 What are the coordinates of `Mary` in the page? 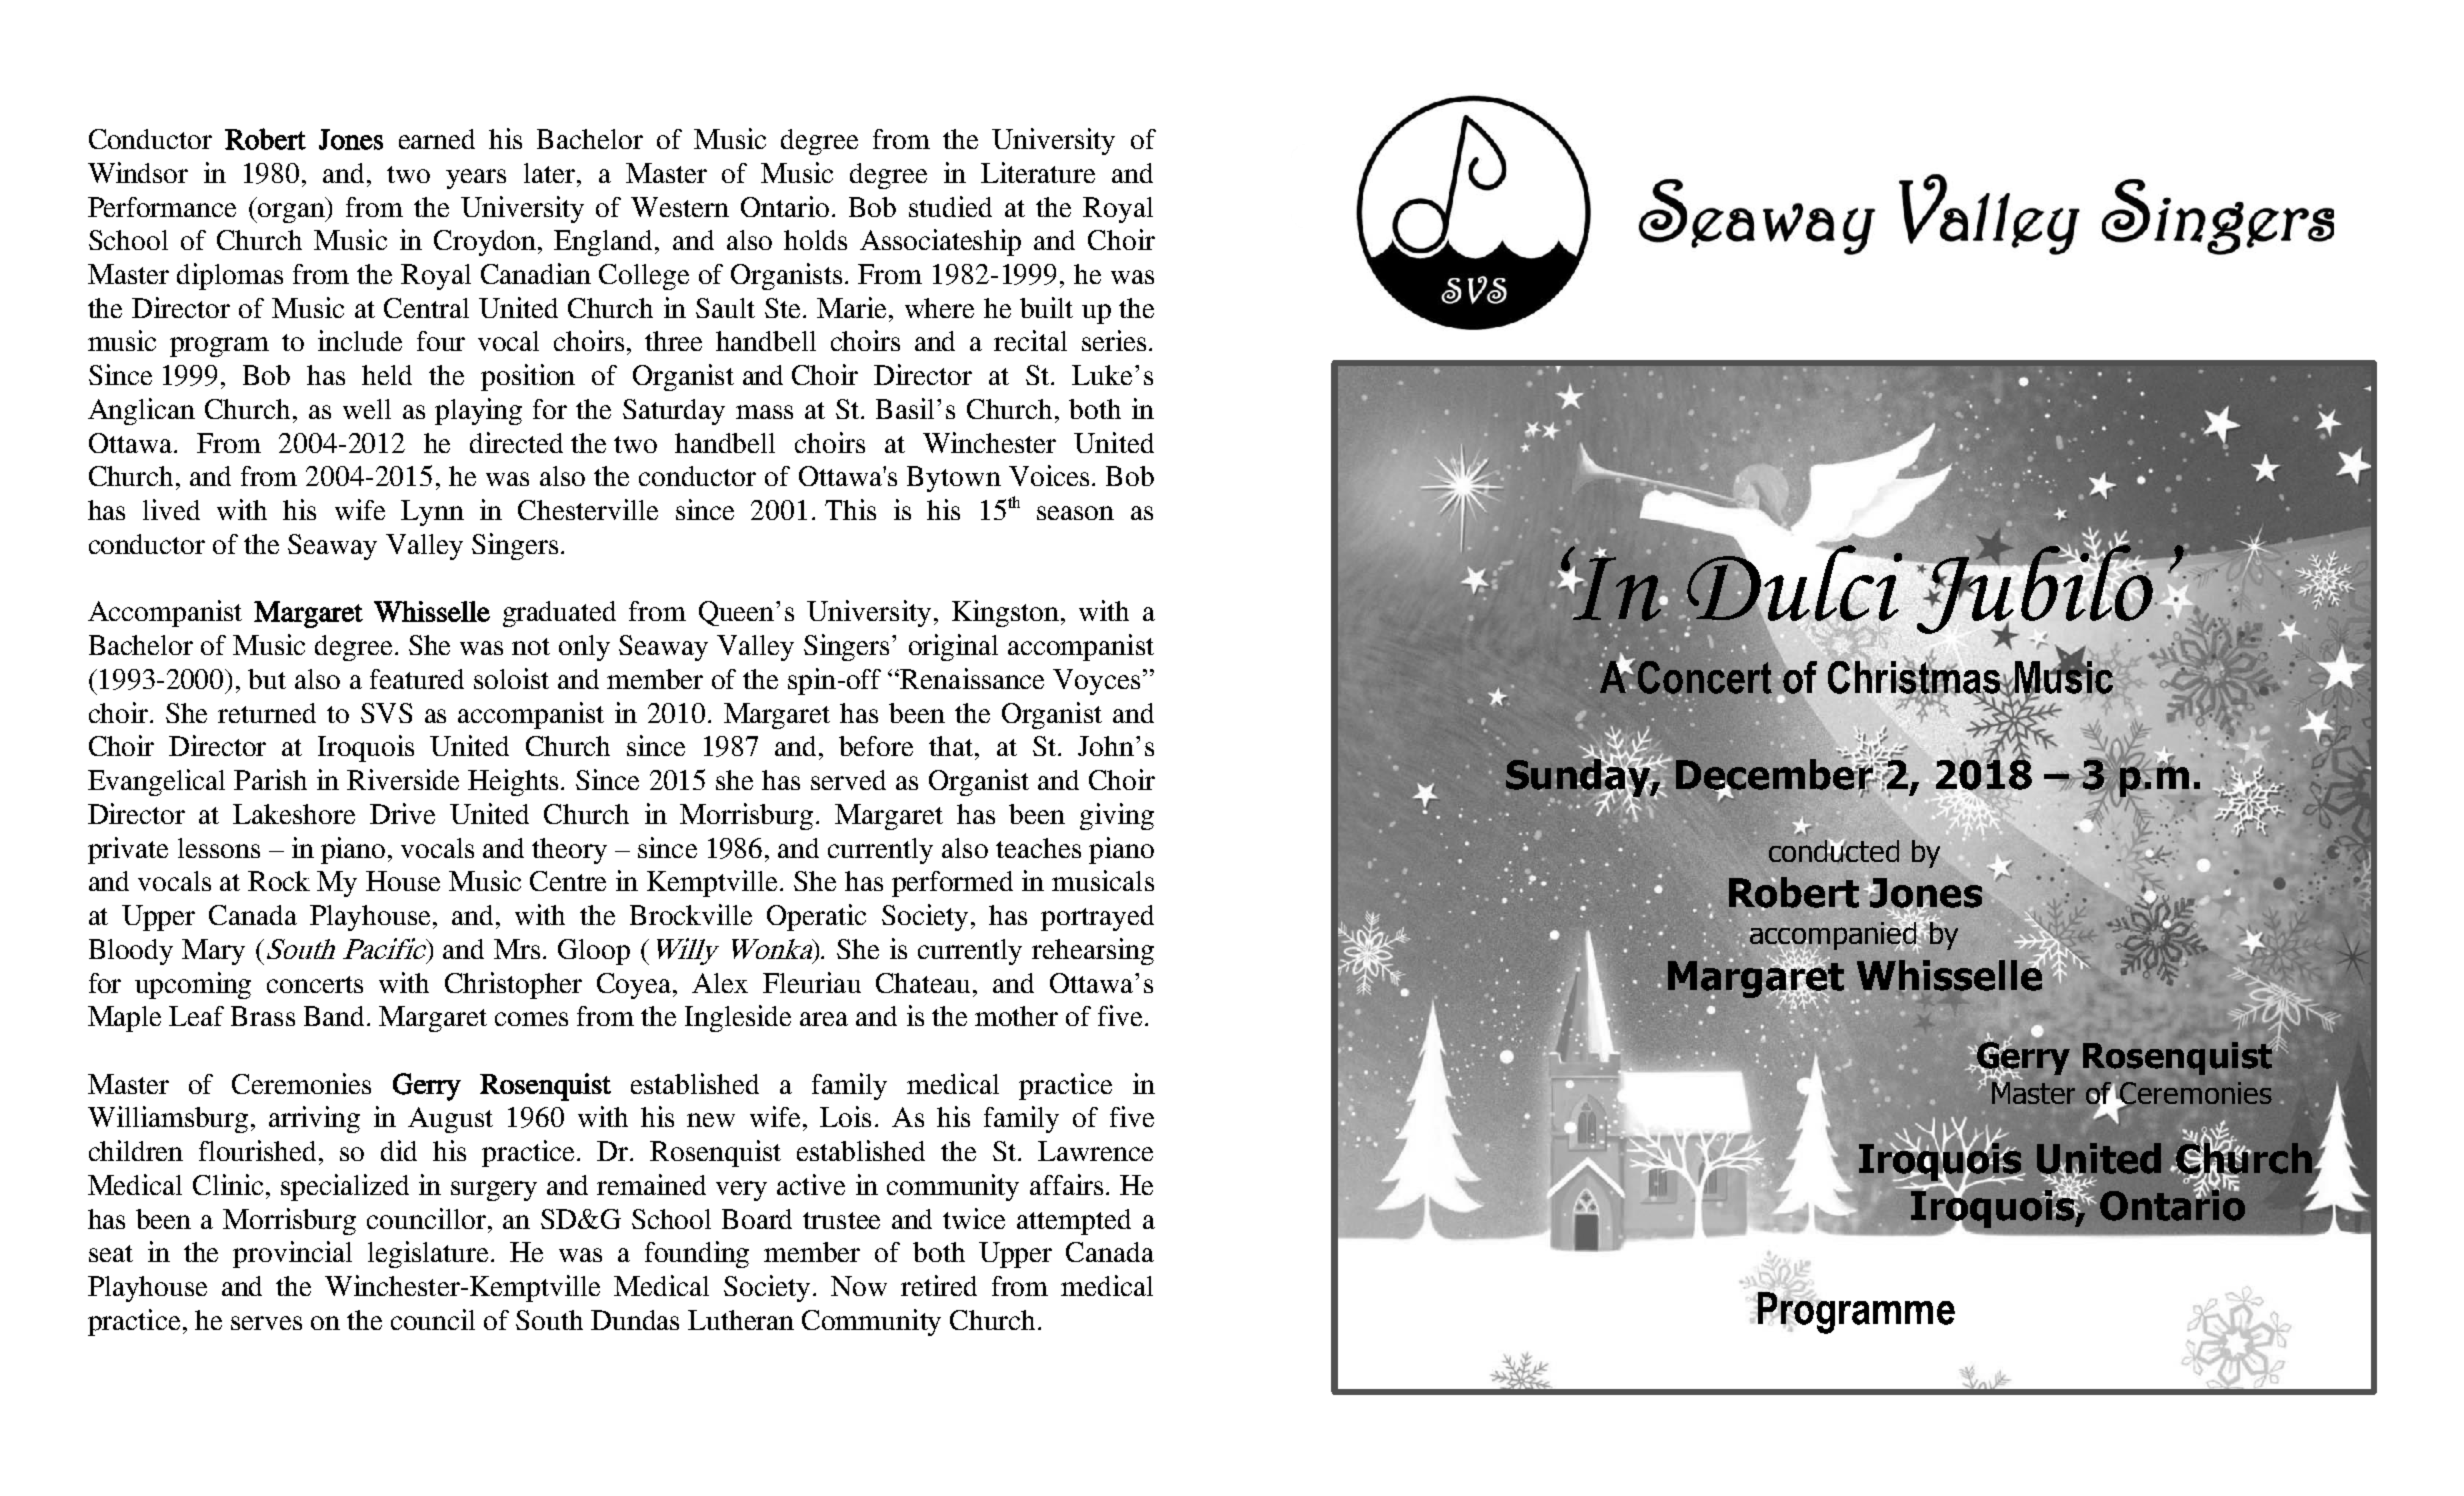 It's located at (213, 952).
